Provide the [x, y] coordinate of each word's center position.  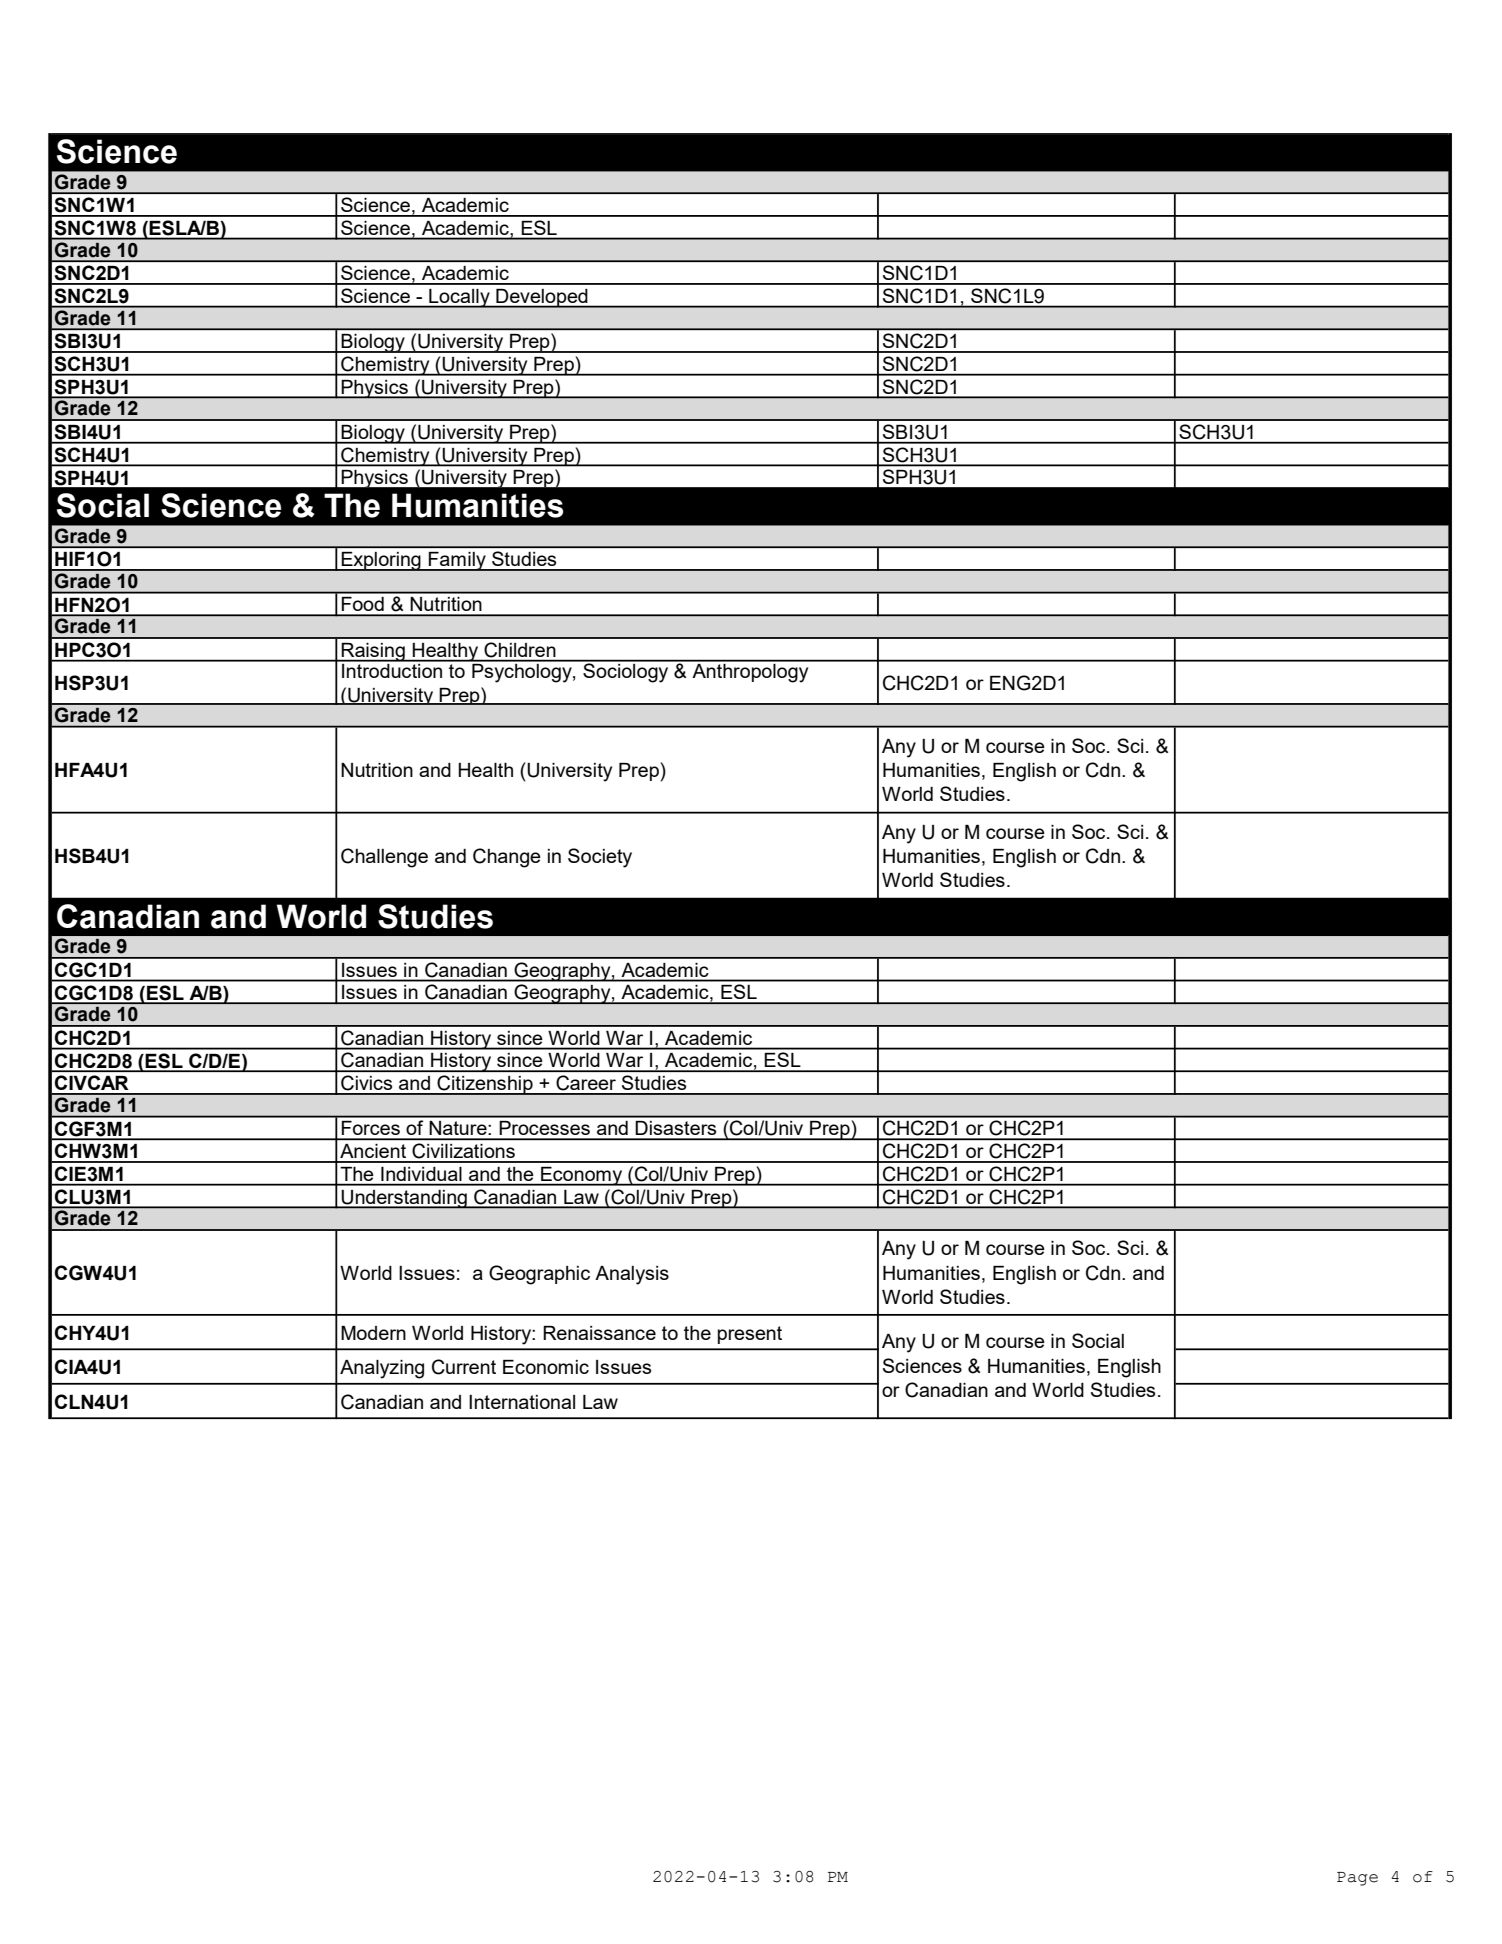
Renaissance [599, 1333]
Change [507, 858]
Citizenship [485, 1085]
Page [1357, 1879]
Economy [582, 1176]
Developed [542, 298]
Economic [546, 1367]
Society [600, 858]
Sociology [626, 672]
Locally [459, 298]
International [522, 1402]
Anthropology [750, 672]
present [750, 1335]
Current [464, 1367]
